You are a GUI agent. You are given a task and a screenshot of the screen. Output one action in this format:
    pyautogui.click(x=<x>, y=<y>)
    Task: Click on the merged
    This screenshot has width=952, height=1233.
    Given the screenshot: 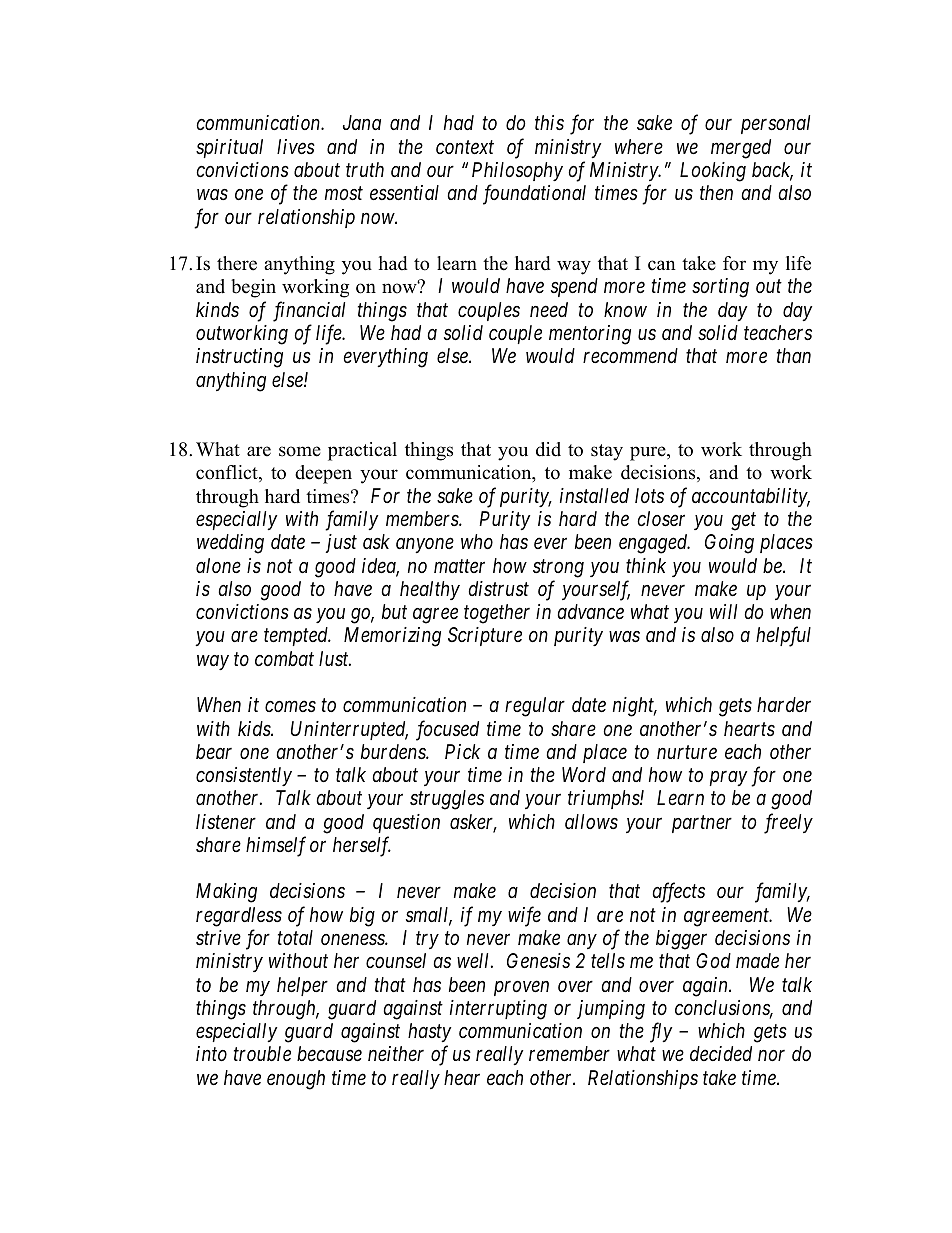 What is the action you would take?
    pyautogui.click(x=741, y=149)
